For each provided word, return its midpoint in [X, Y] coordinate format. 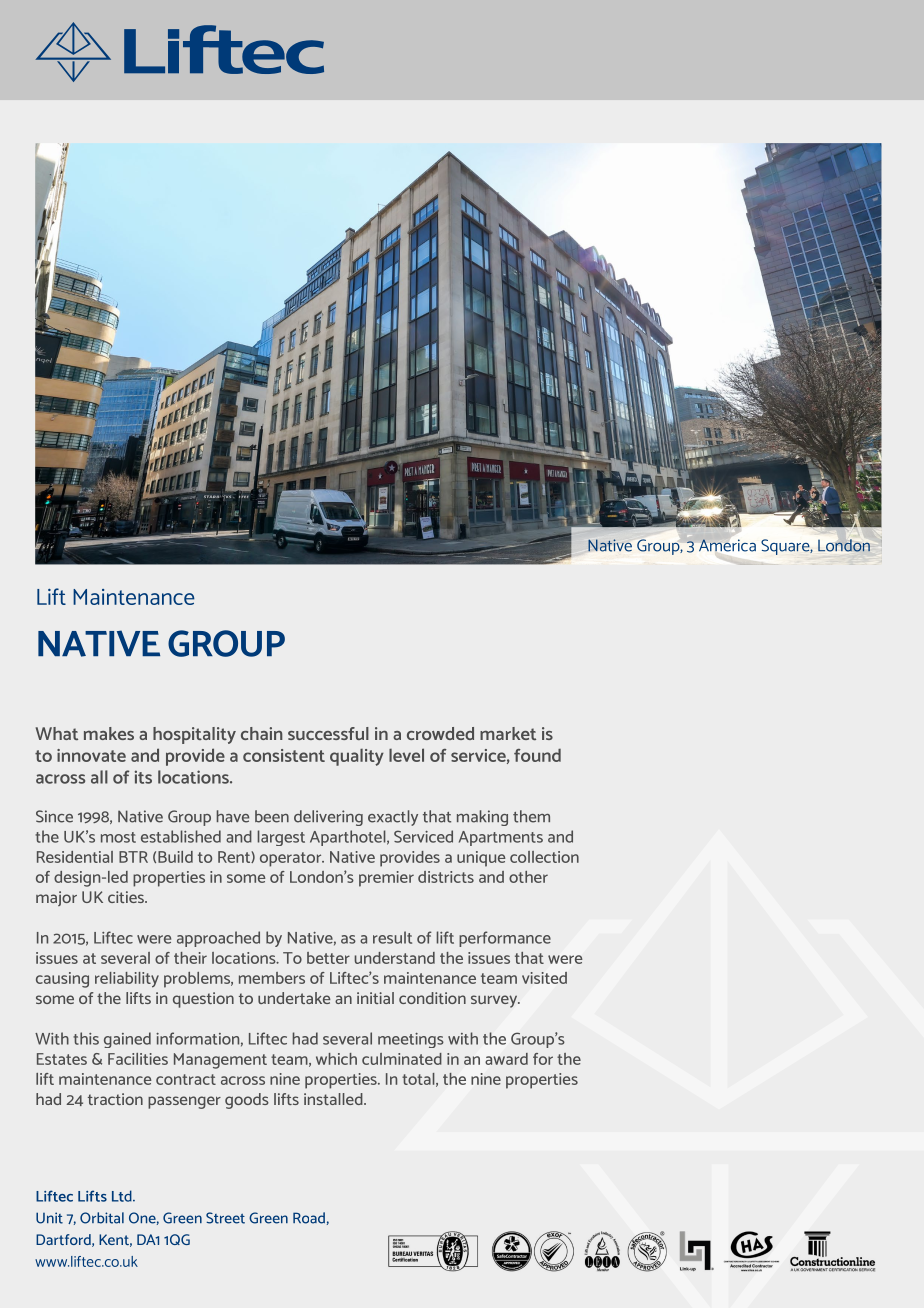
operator [292, 859]
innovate [91, 755]
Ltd [123, 1196]
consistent [284, 755]
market [508, 733]
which [336, 1059]
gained [127, 1040]
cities [127, 897]
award [506, 1059]
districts [446, 877]
